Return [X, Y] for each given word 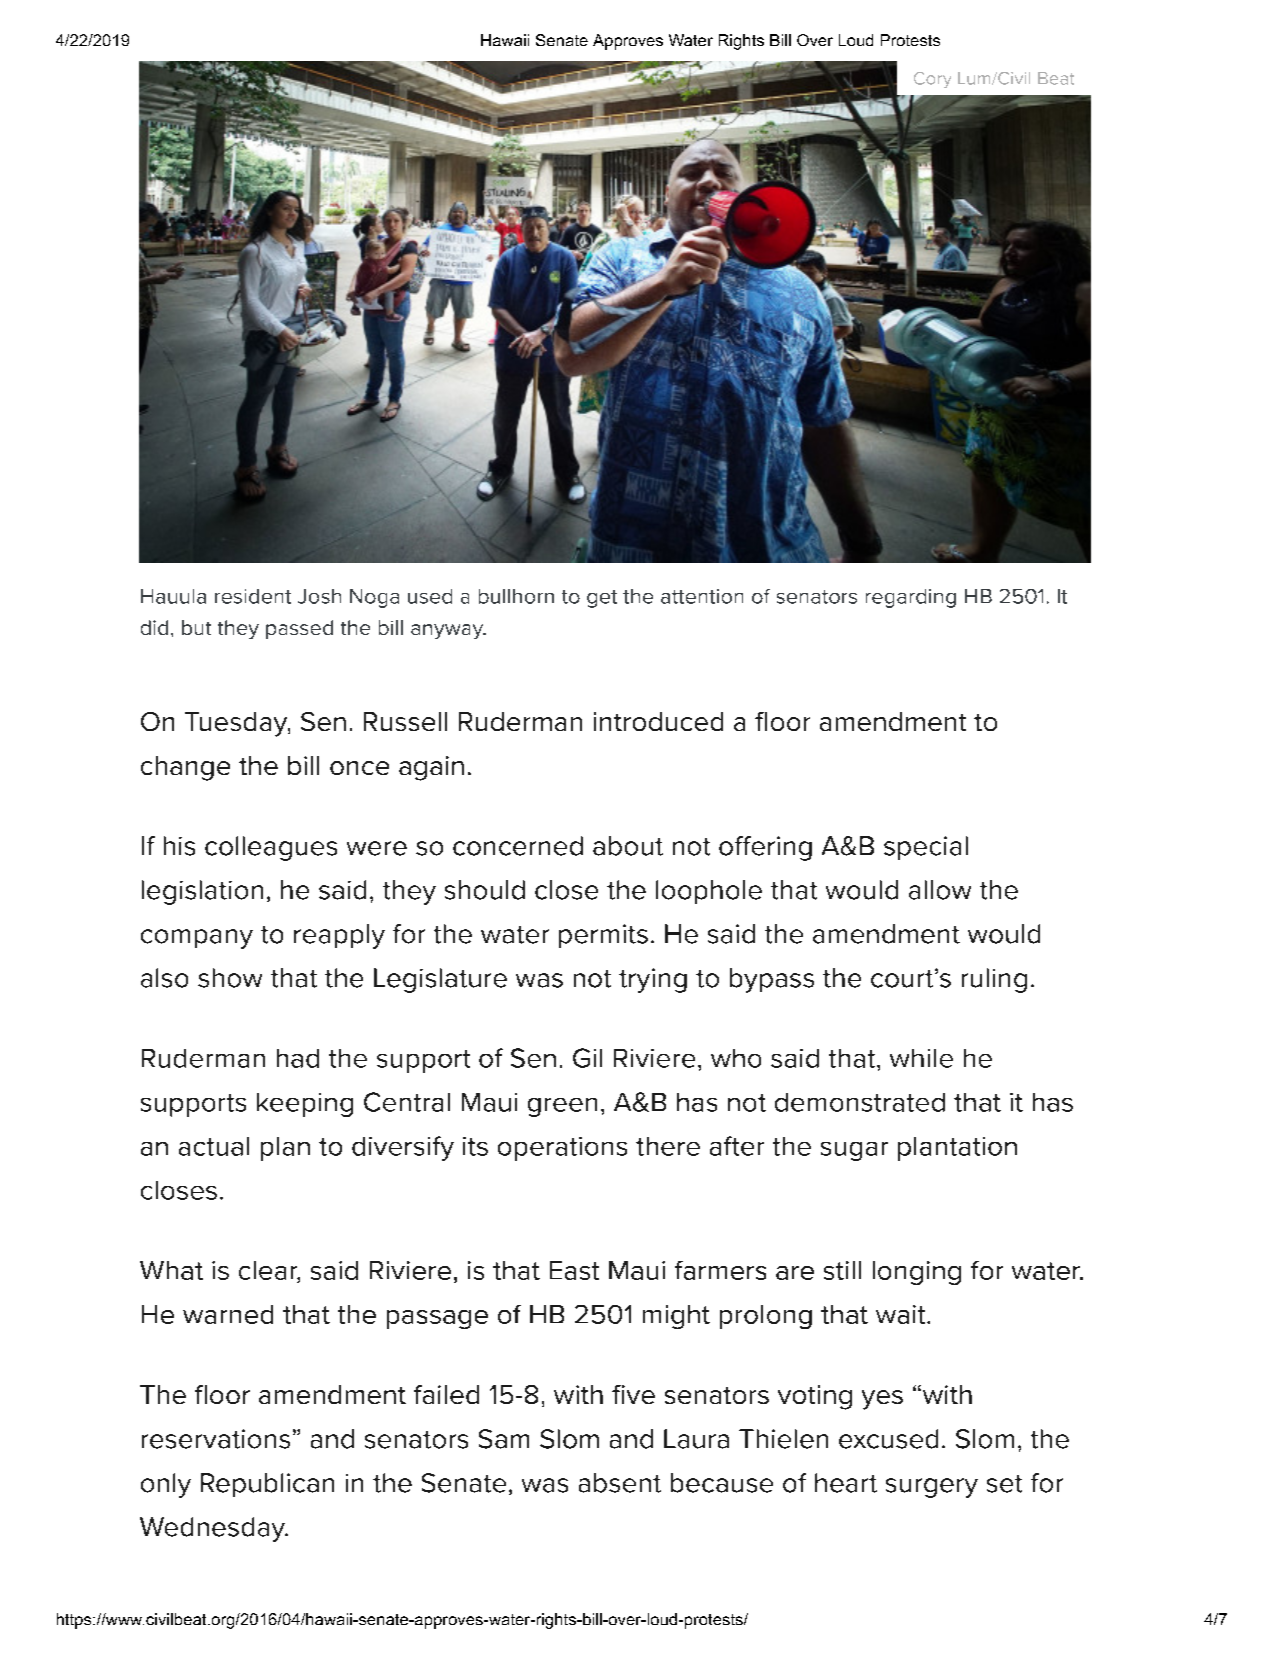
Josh [319, 596]
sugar [854, 1151]
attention [702, 596]
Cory [932, 80]
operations [562, 1149]
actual [214, 1146]
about [628, 846]
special [926, 848]
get [602, 599]
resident [253, 596]
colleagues [271, 848]
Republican [267, 1485]
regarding [911, 598]
